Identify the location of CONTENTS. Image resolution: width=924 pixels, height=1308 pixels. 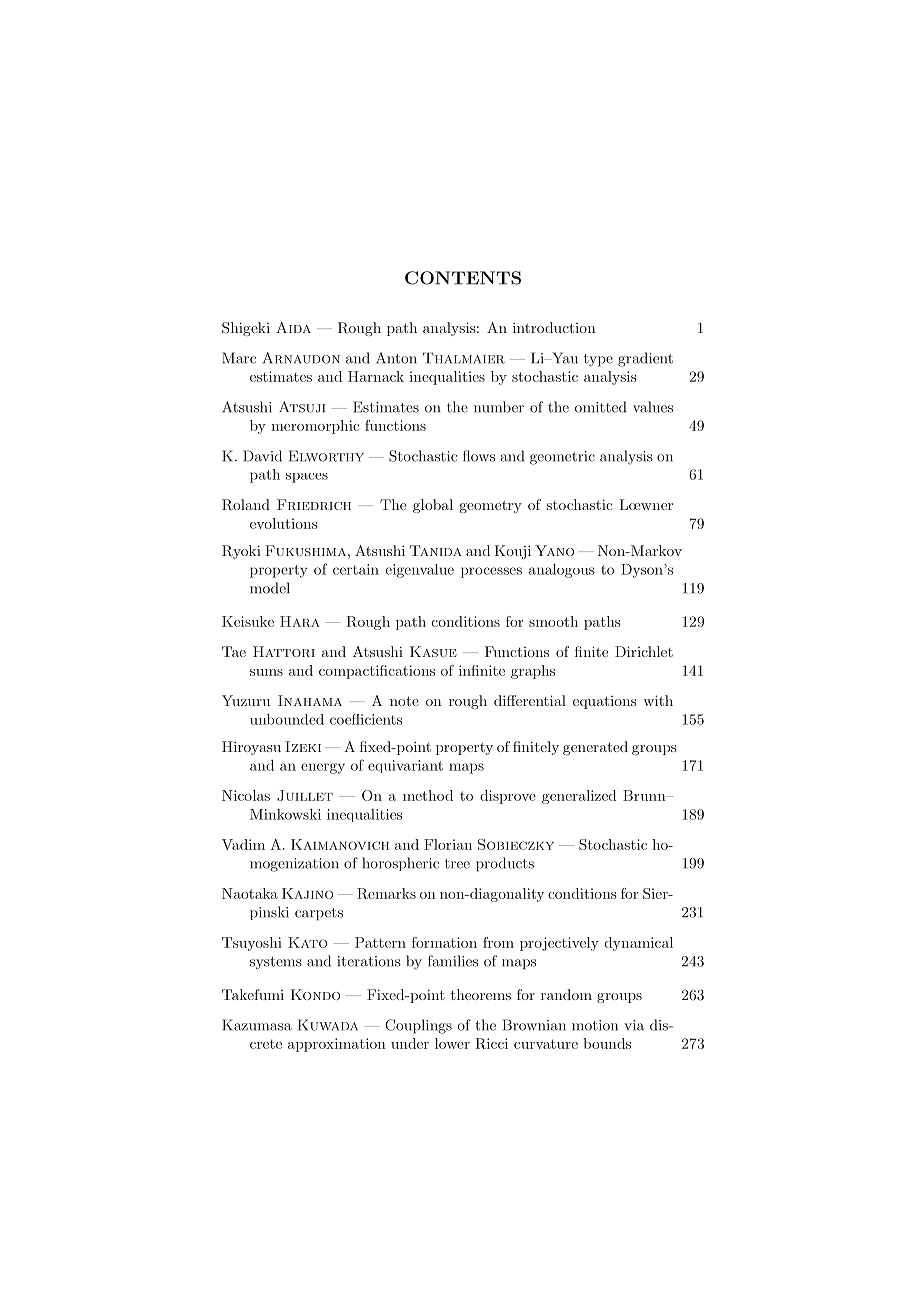
(463, 278).
